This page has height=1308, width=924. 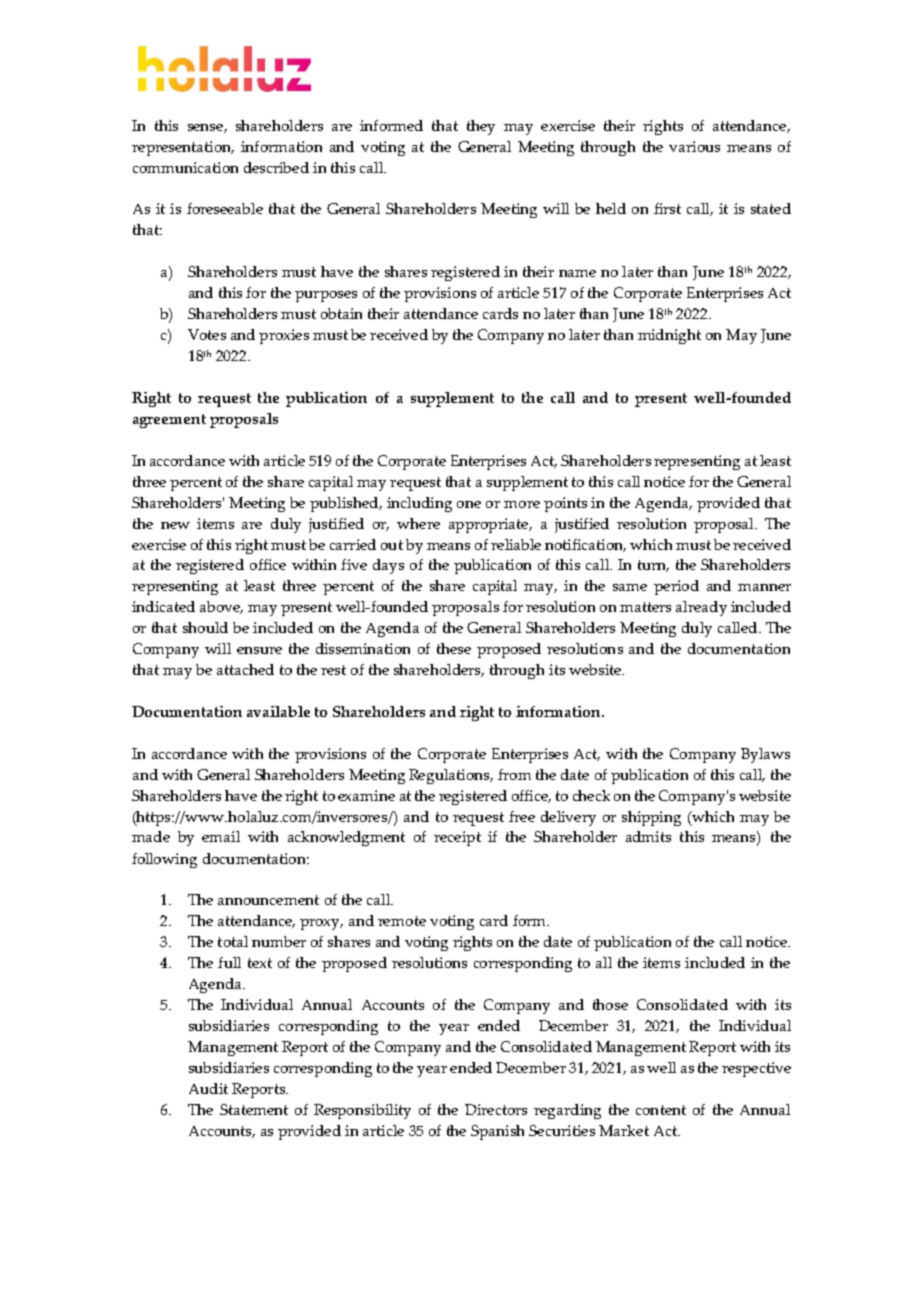 What do you see at coordinates (701, 608) in the page?
I see `already` at bounding box center [701, 608].
